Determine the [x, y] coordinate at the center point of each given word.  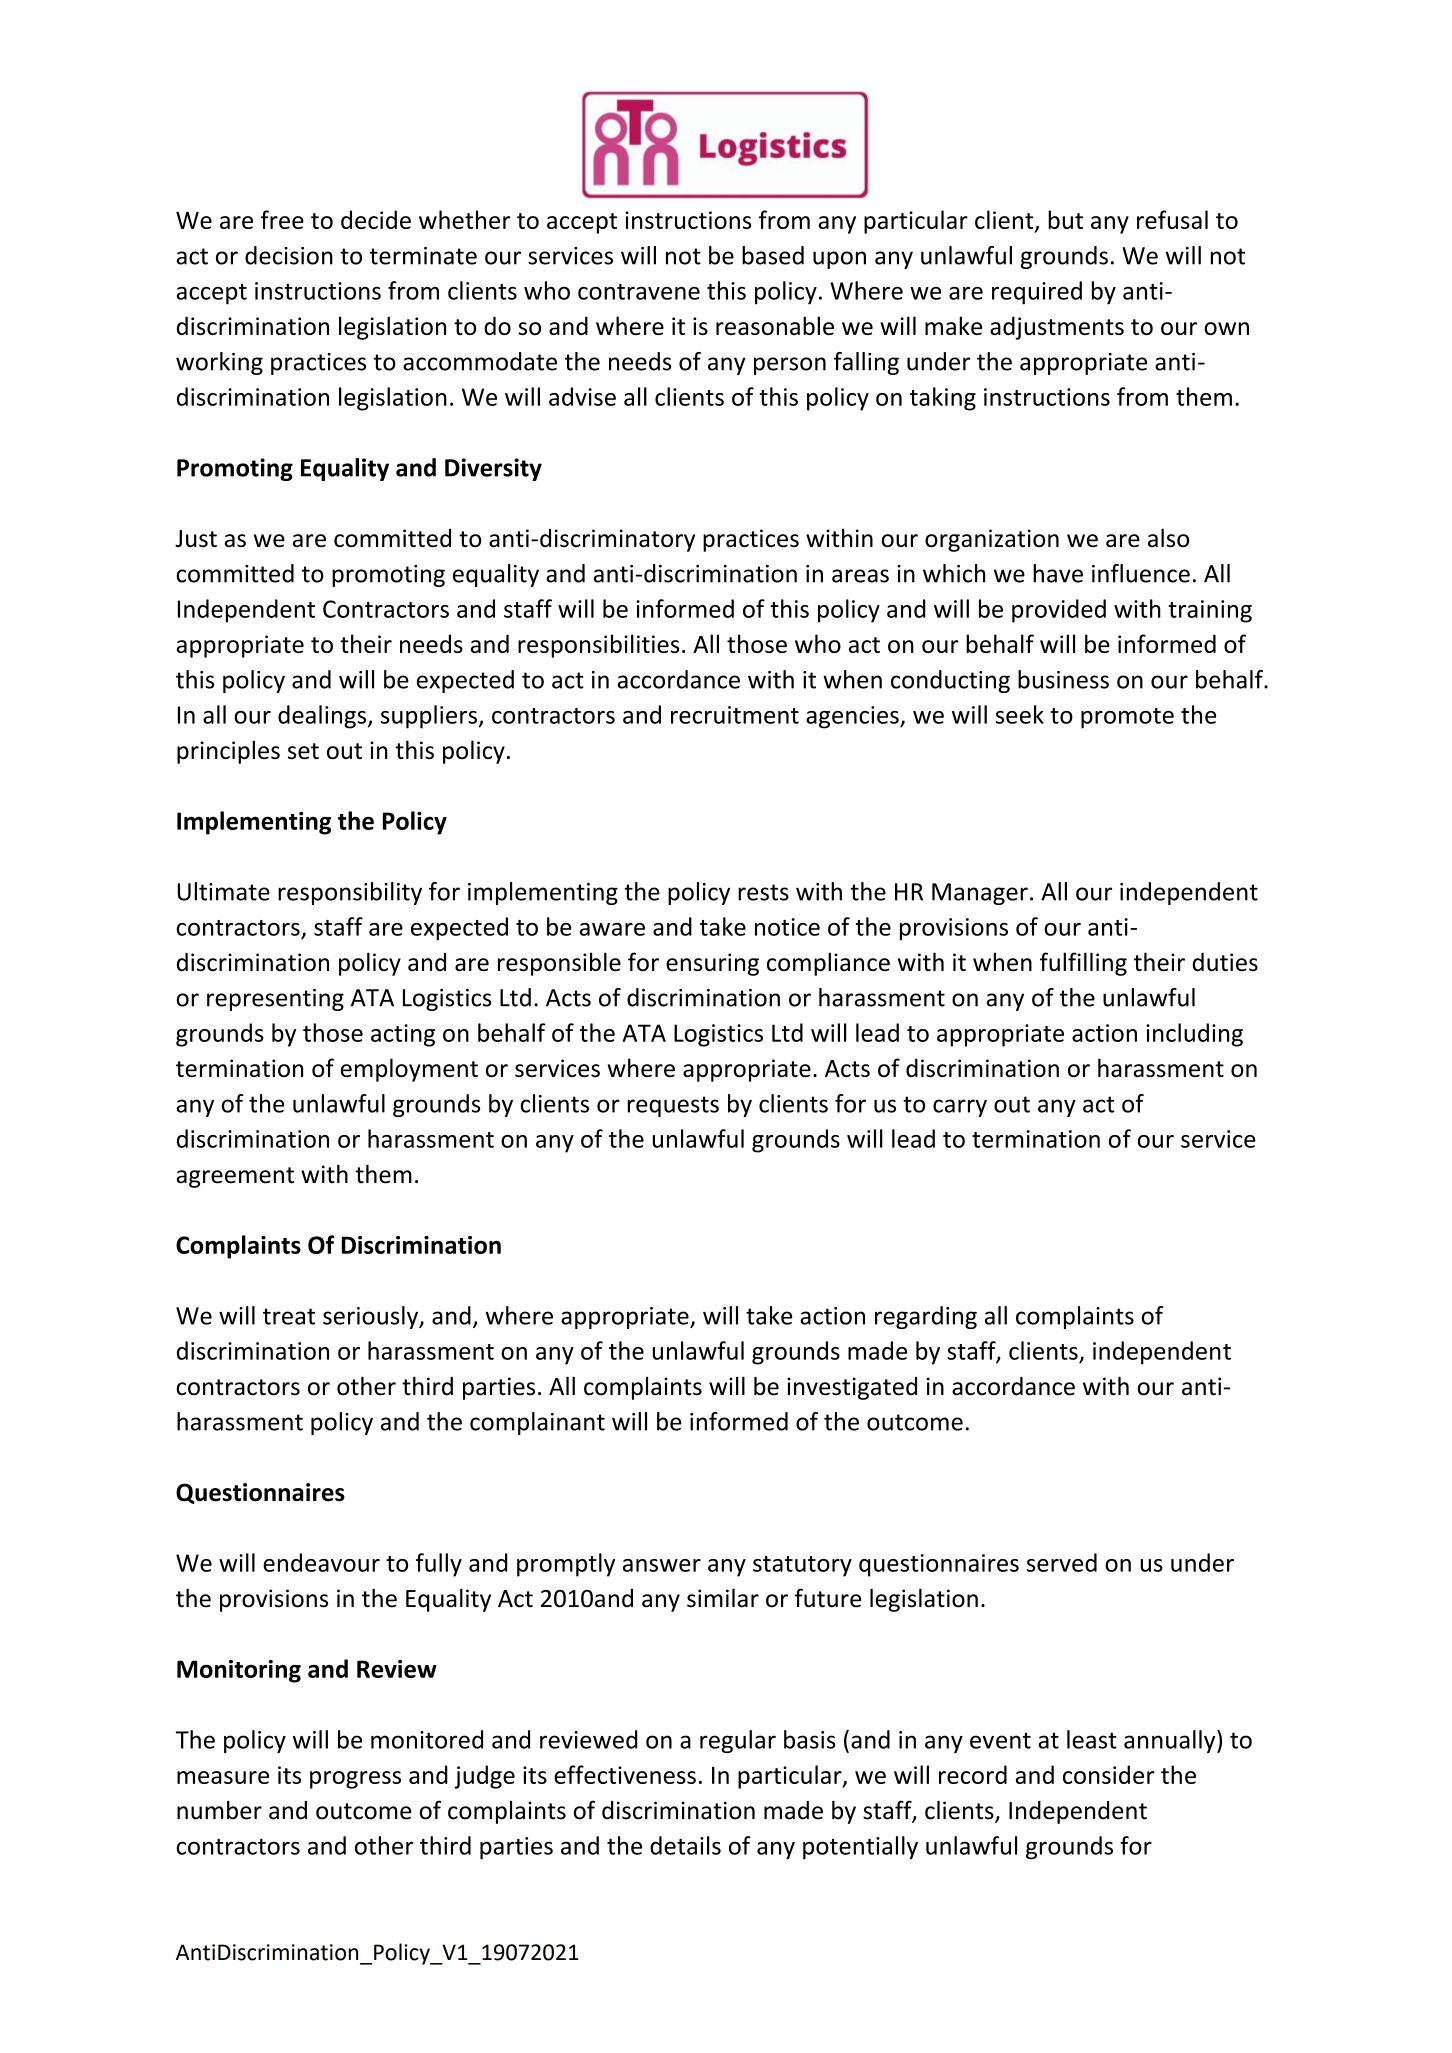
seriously [372, 1317]
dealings [322, 717]
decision [289, 255]
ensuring [712, 964]
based [773, 255]
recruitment [735, 715]
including [1194, 1035]
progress [355, 1780]
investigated [852, 1388]
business [1063, 679]
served [1062, 1562]
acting [403, 1035]
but [1065, 219]
